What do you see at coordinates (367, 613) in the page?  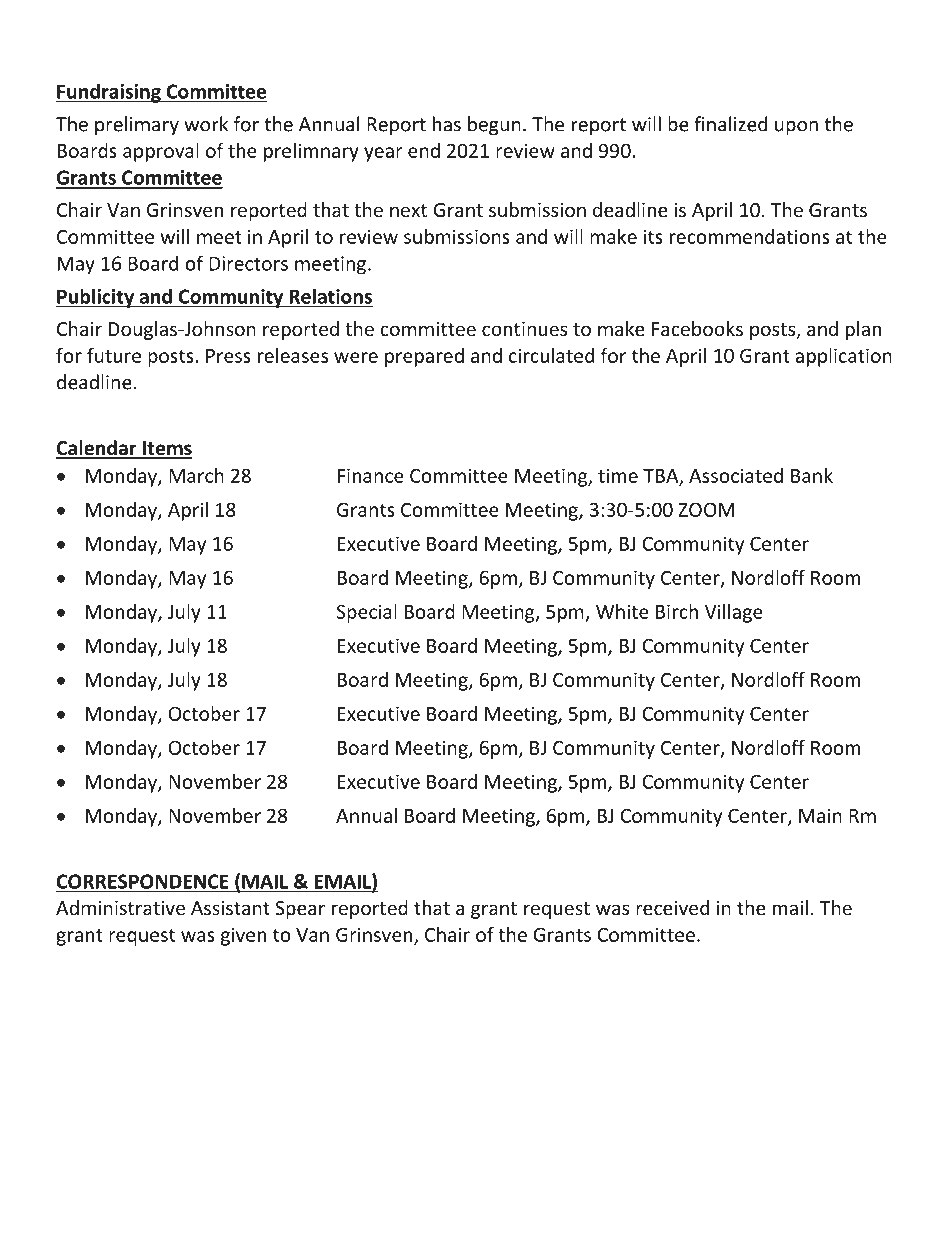 I see `Special` at bounding box center [367, 613].
